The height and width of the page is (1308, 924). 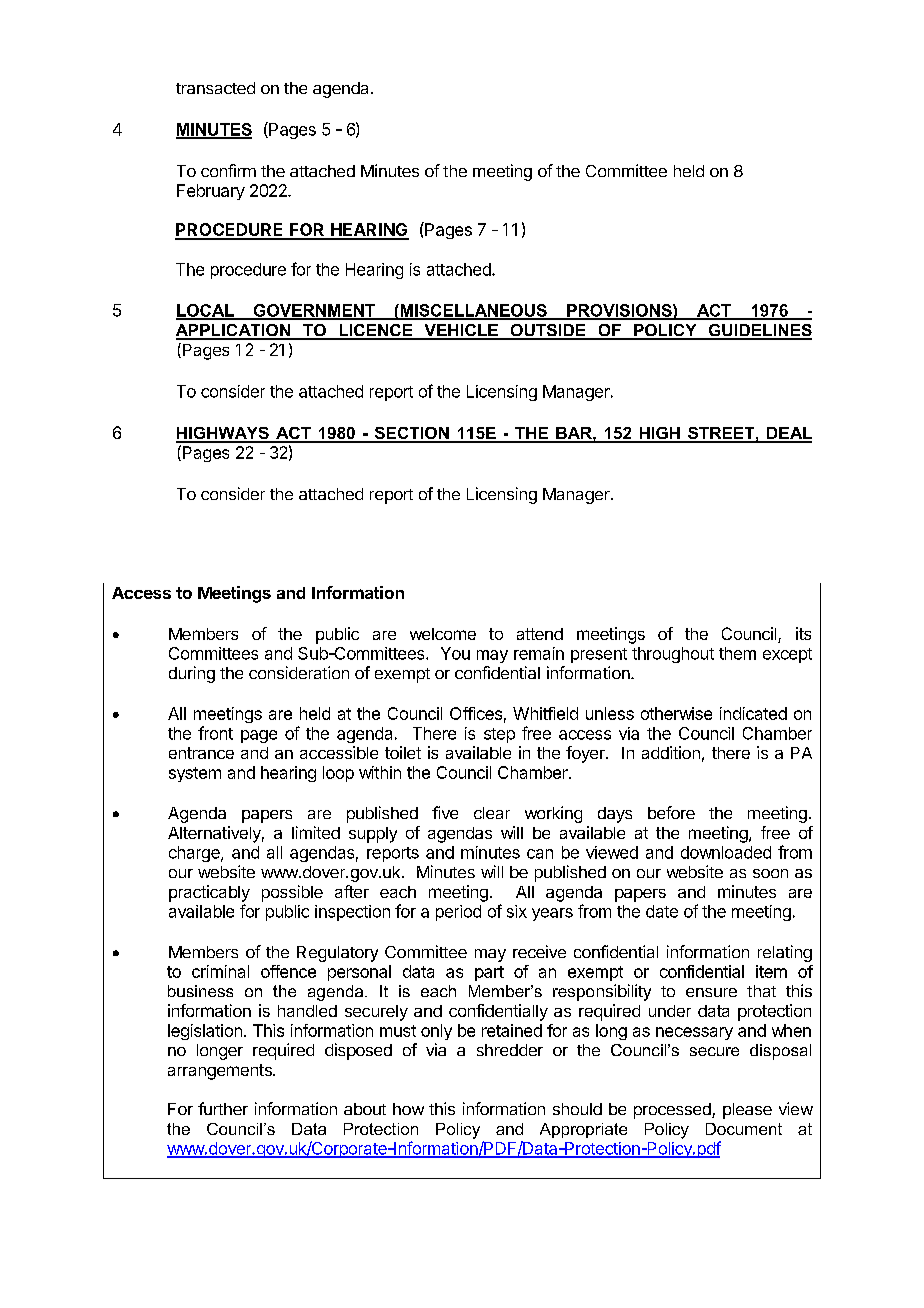 What do you see at coordinates (223, 1108) in the page?
I see `further` at bounding box center [223, 1108].
